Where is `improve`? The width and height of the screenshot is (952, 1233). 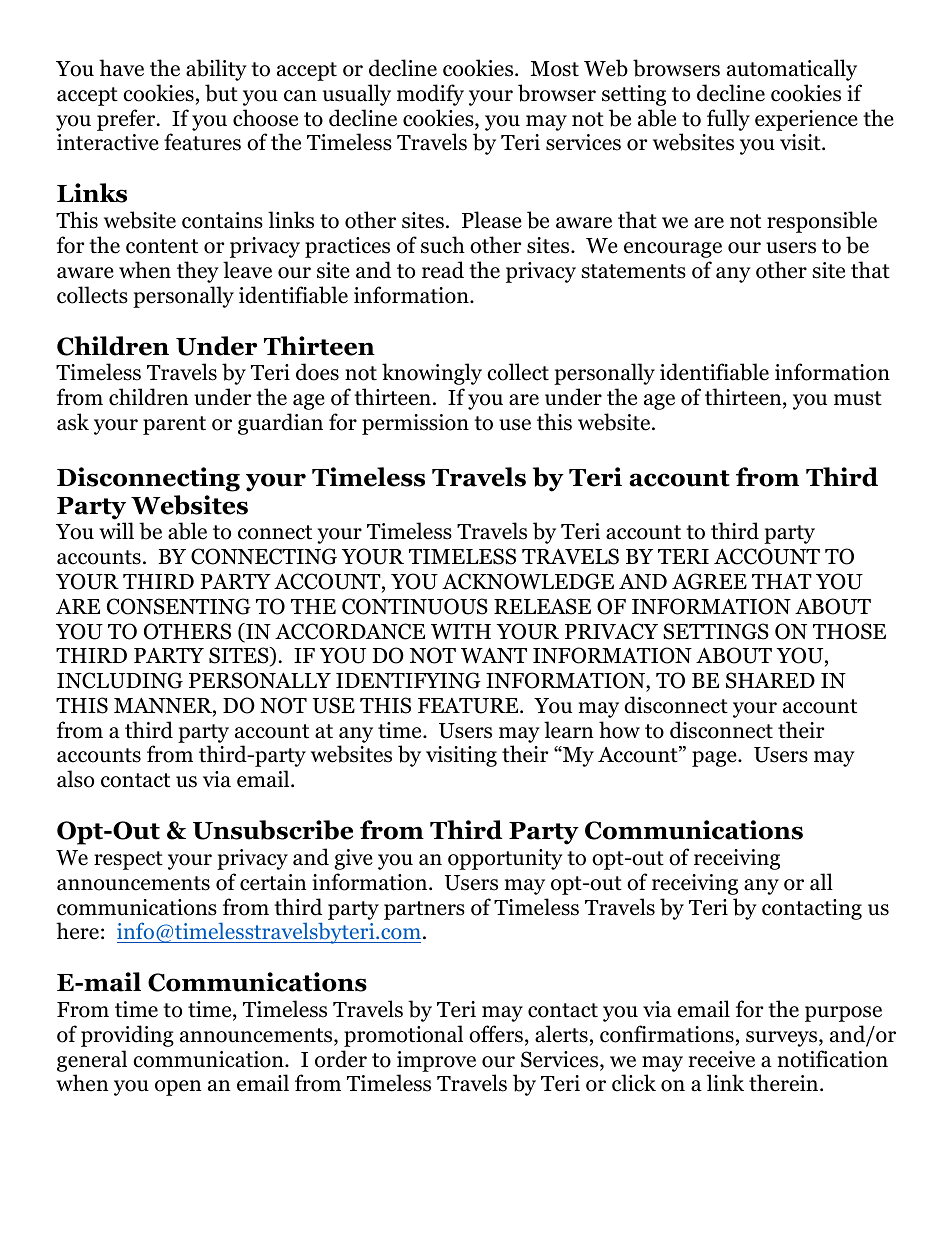
improve is located at coordinates (436, 1061).
